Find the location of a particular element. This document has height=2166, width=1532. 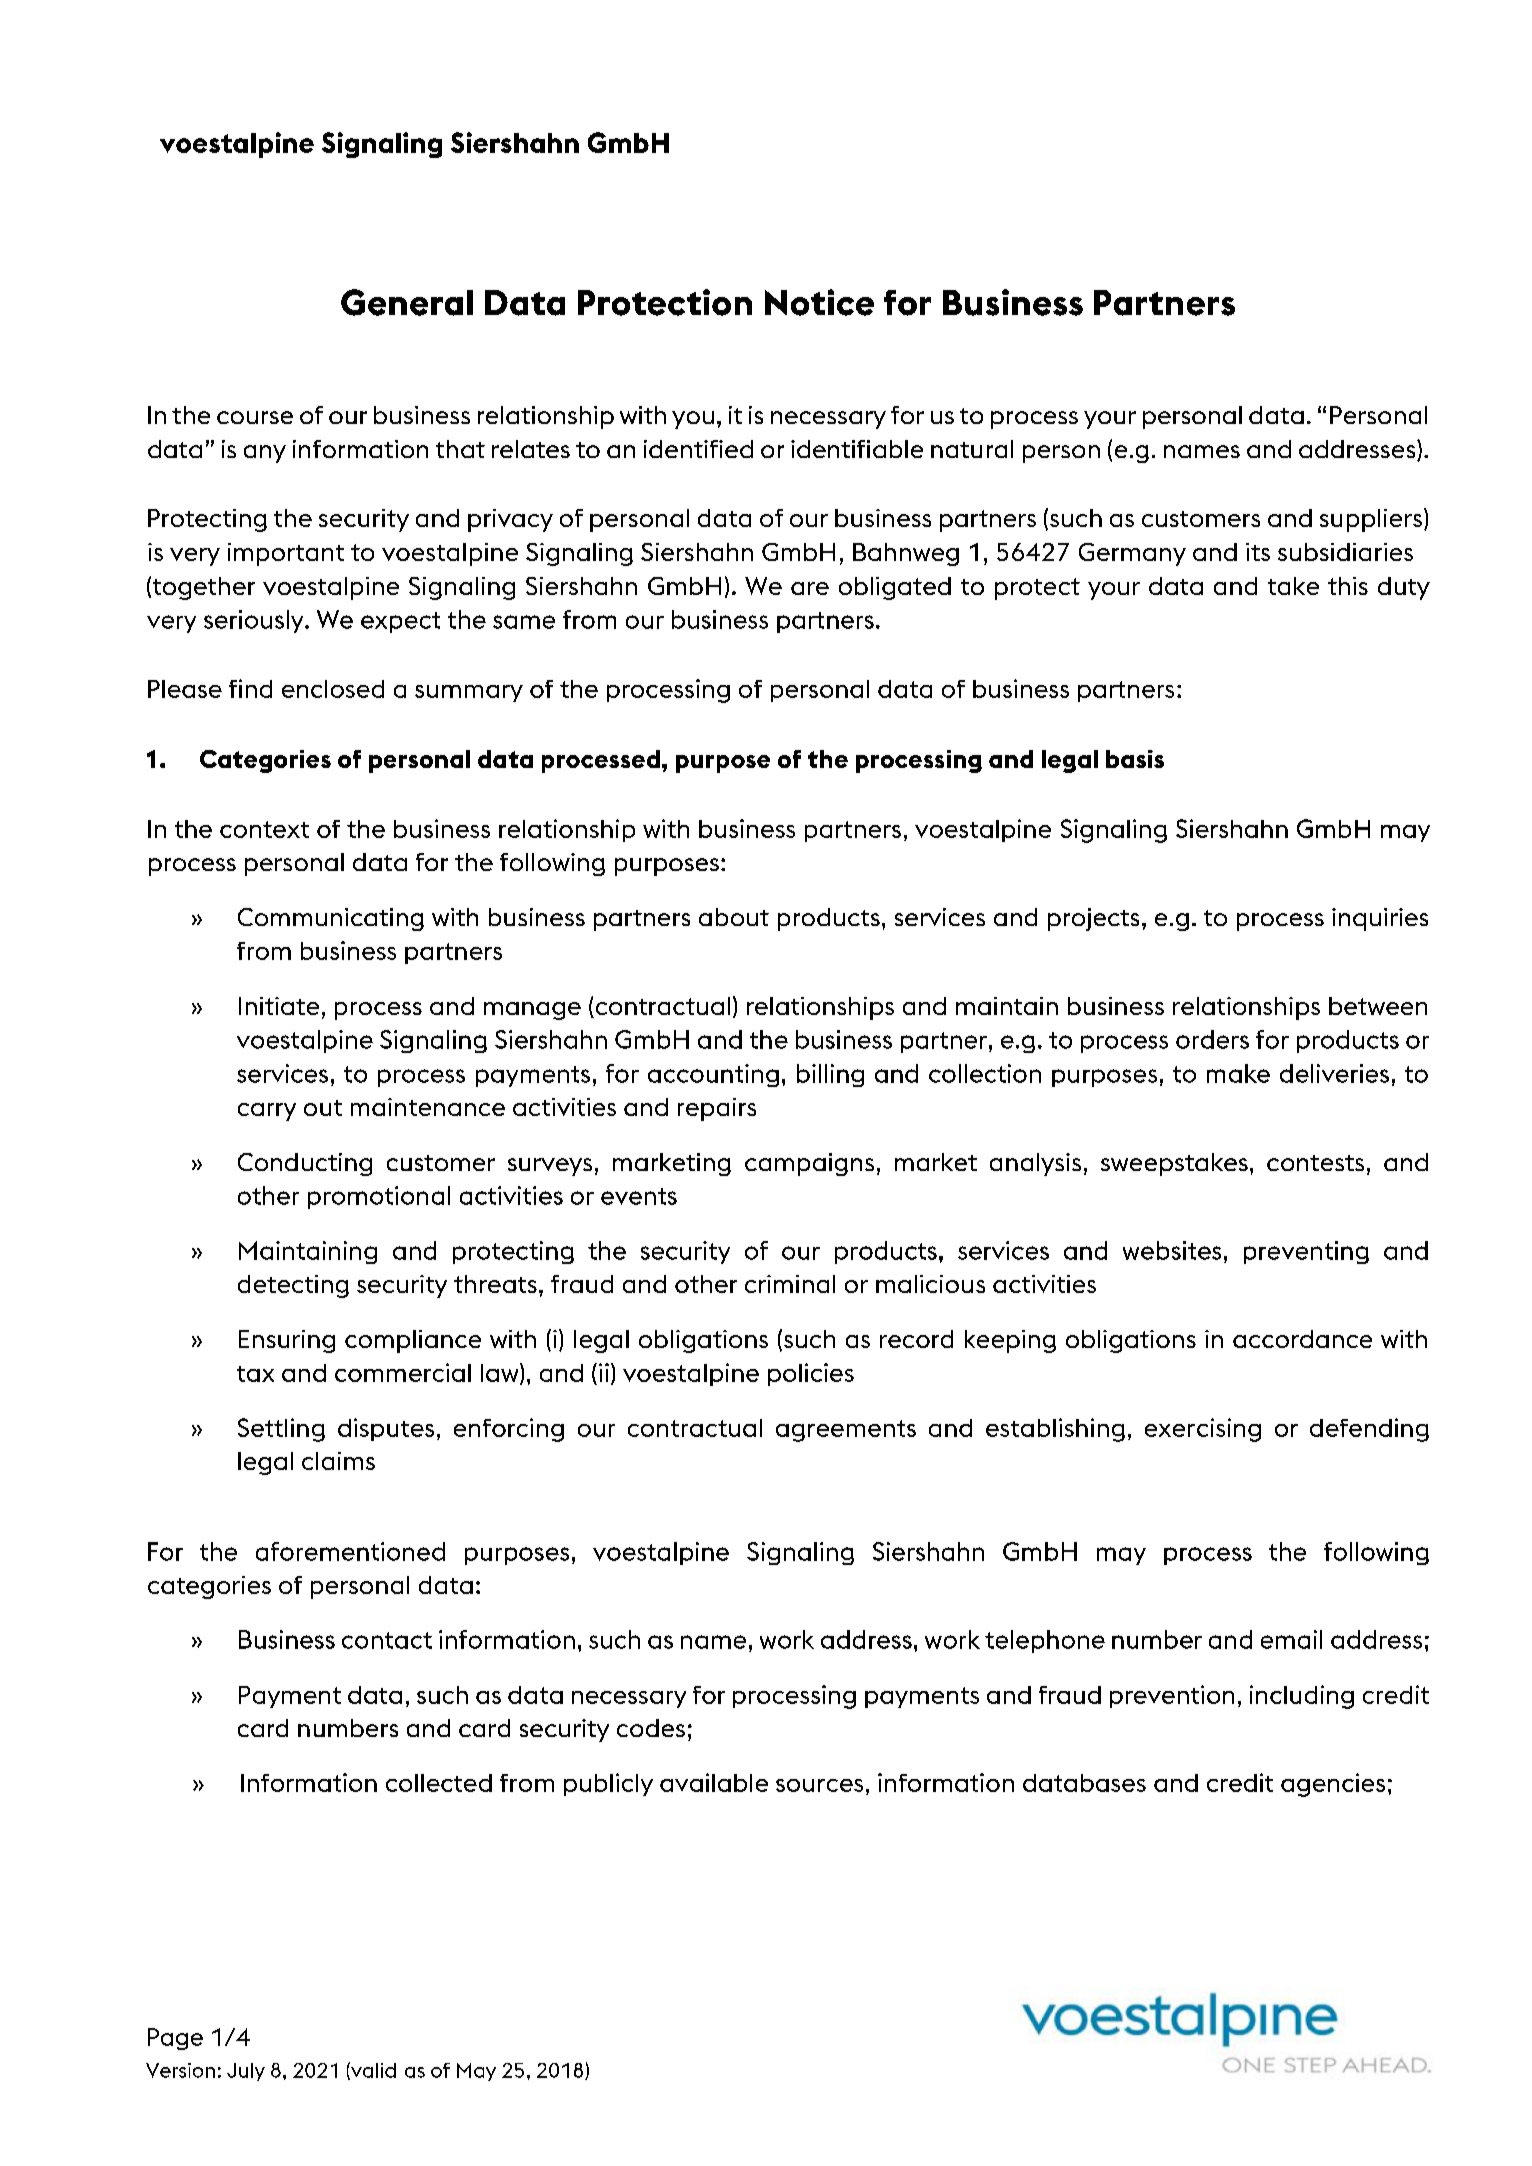

suppliers is located at coordinates (1372, 520).
